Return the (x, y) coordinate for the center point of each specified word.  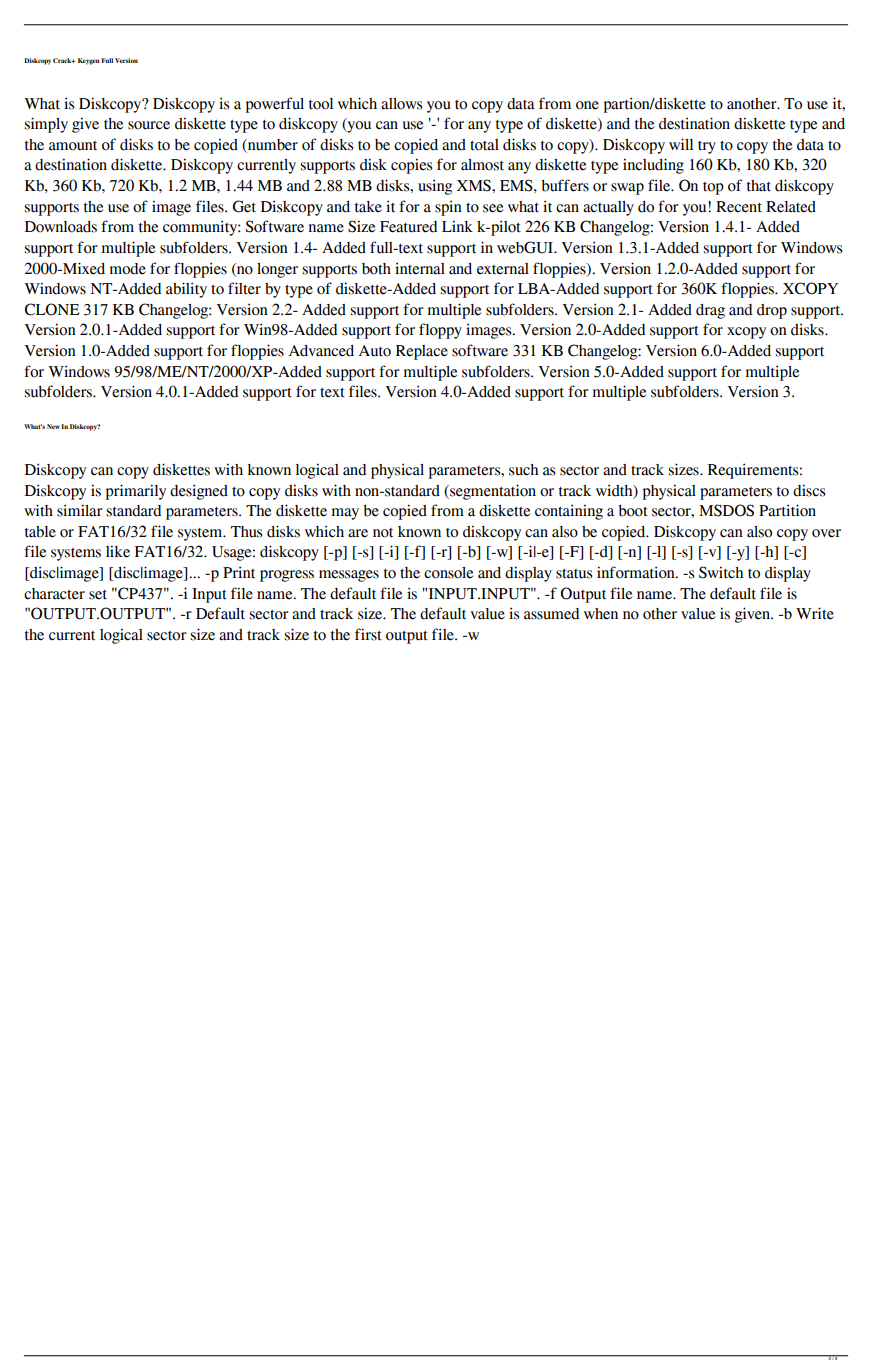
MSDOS (726, 510)
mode (128, 269)
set (98, 595)
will (681, 144)
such (523, 470)
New (53, 426)
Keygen (89, 61)
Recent (739, 207)
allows (402, 104)
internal (420, 268)
